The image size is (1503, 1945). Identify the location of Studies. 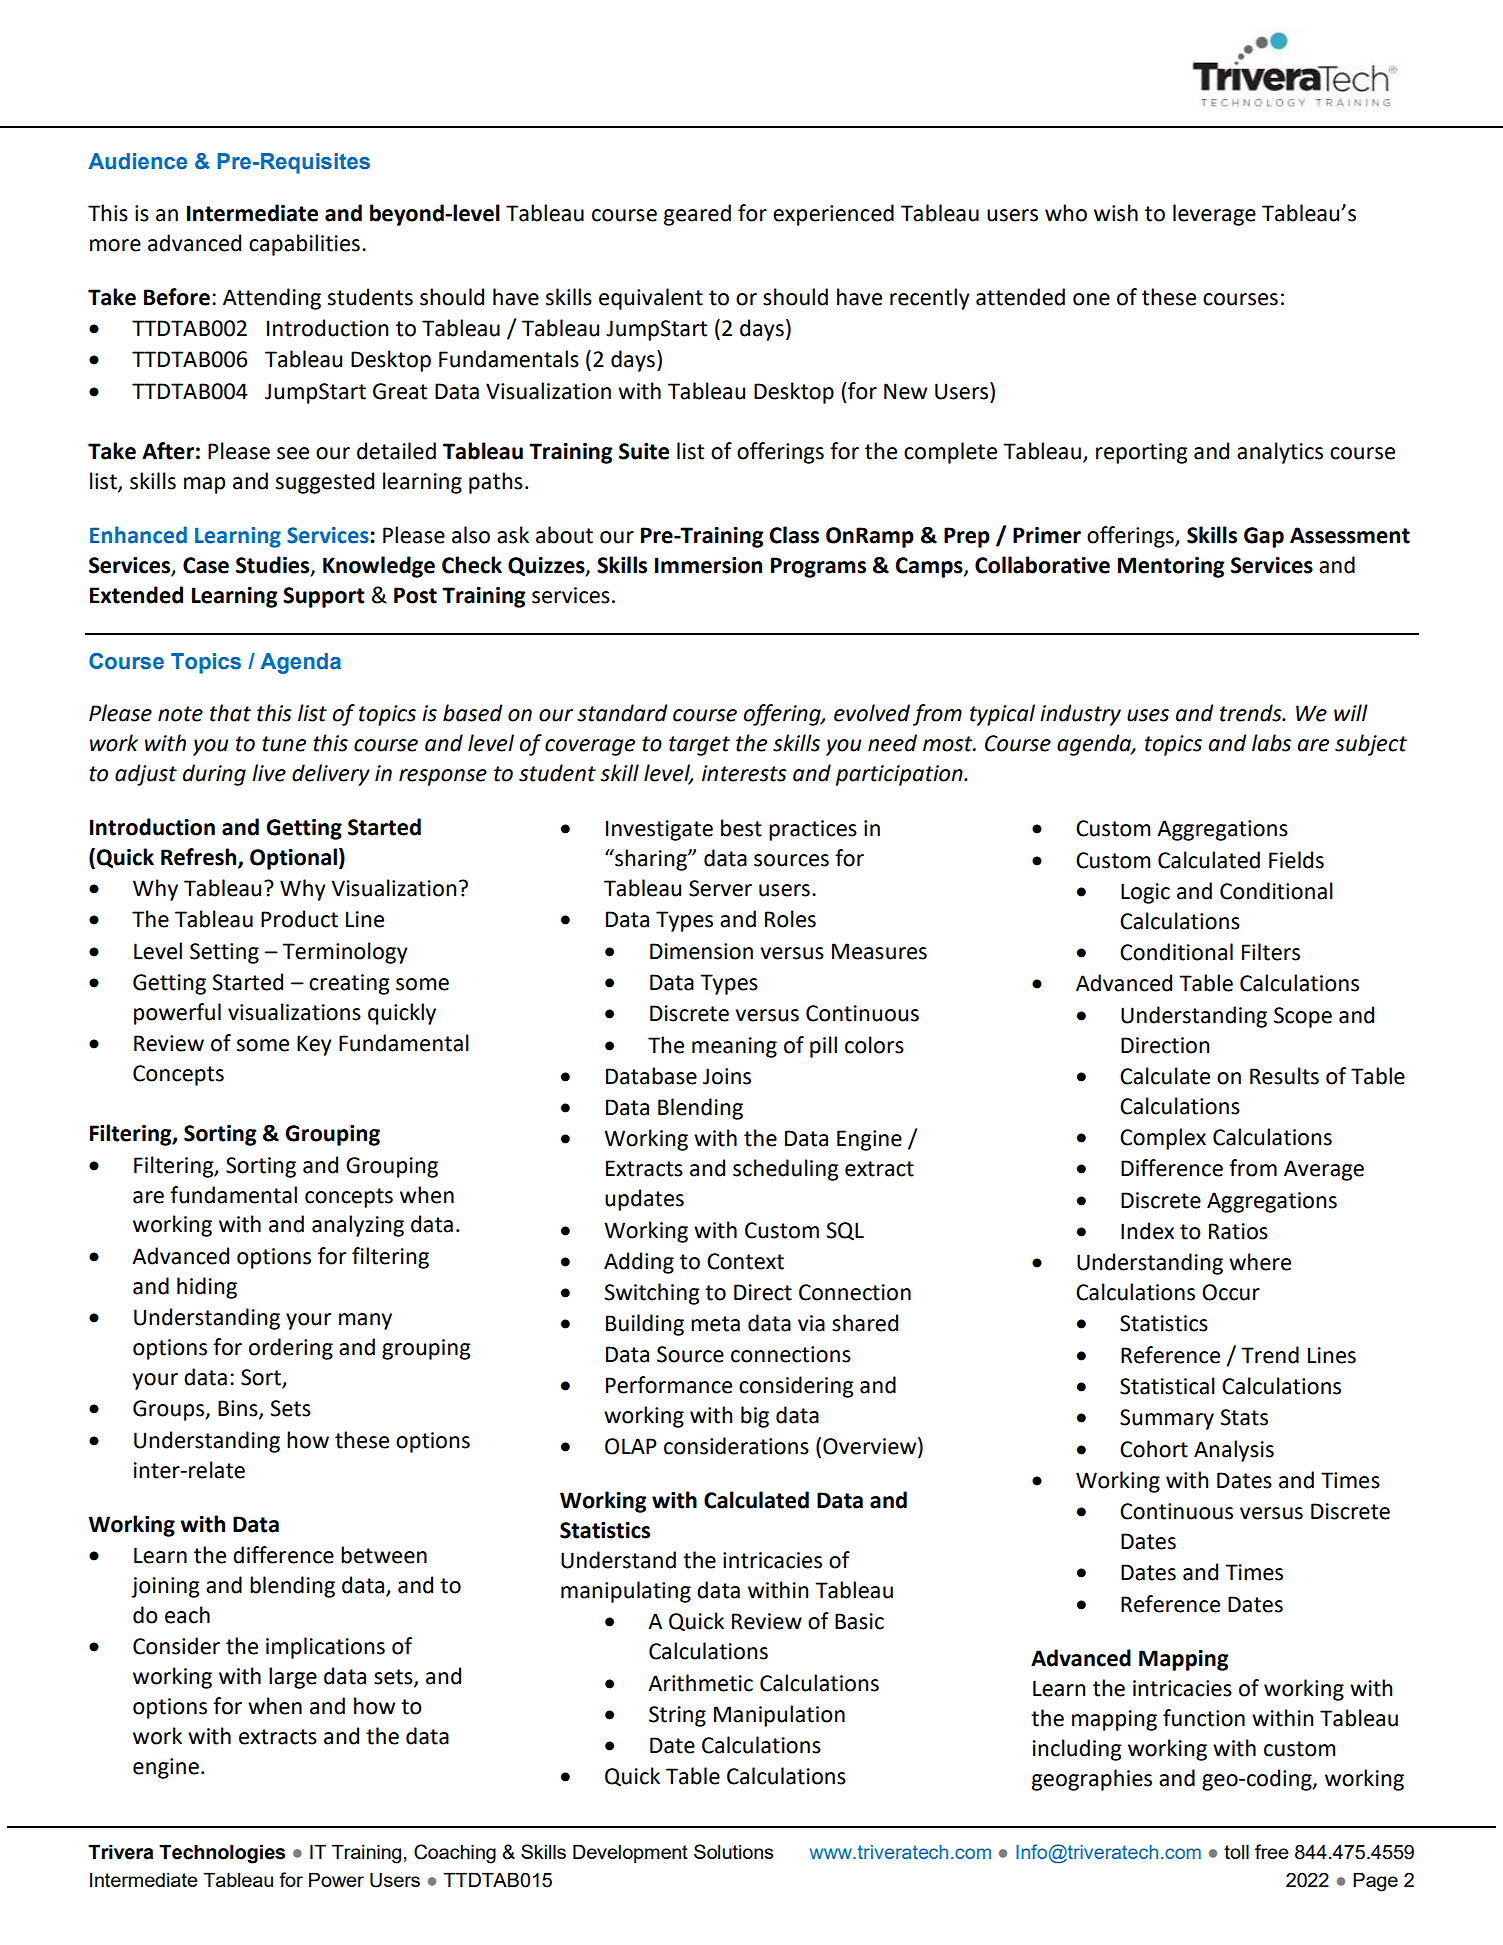
(274, 566).
